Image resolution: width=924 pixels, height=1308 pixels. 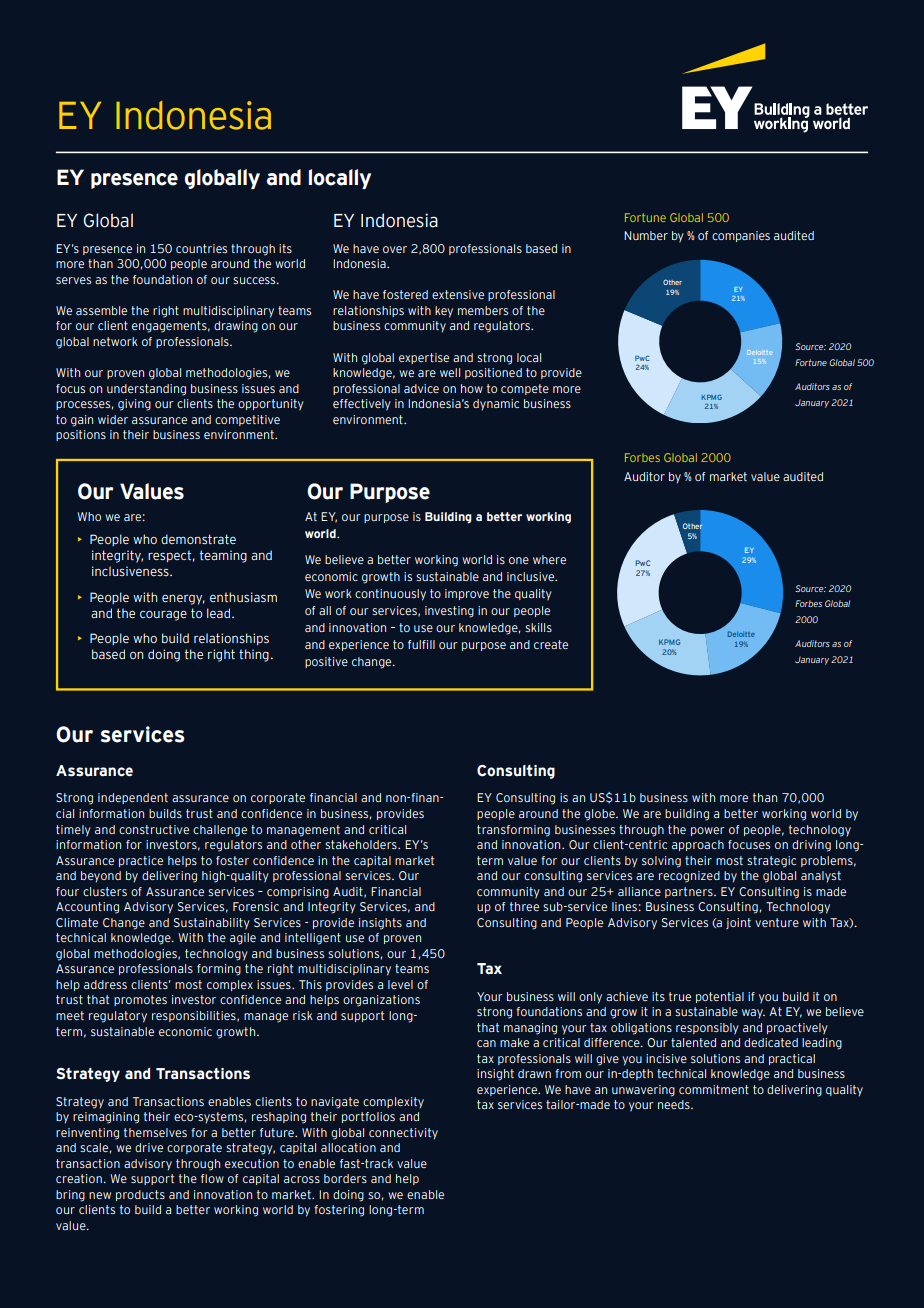 What do you see at coordinates (675, 1104) in the page?
I see `needs` at bounding box center [675, 1104].
